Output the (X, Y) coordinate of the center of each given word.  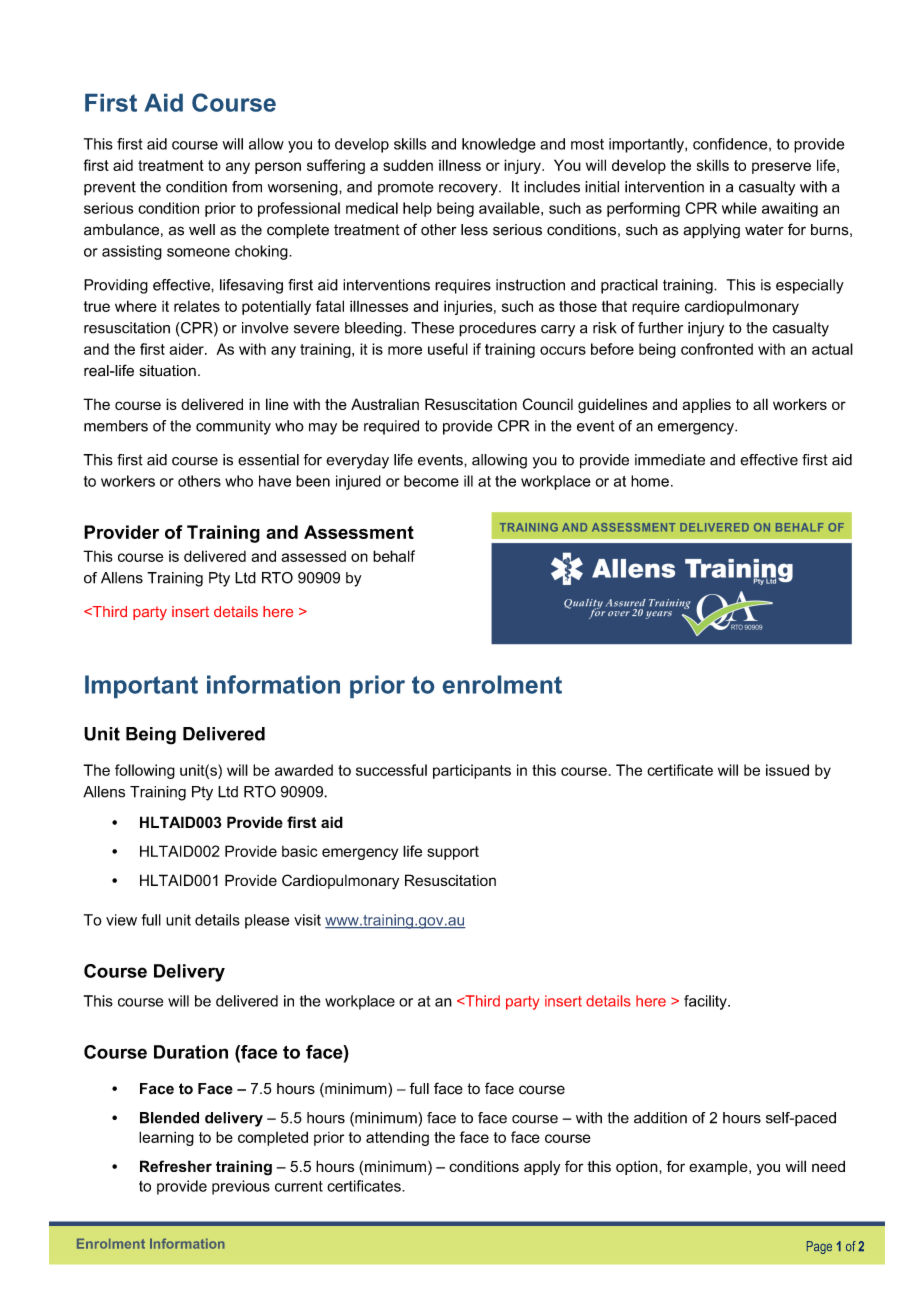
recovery (469, 190)
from (247, 187)
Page (819, 1247)
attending (397, 1138)
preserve (781, 168)
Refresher (176, 1166)
